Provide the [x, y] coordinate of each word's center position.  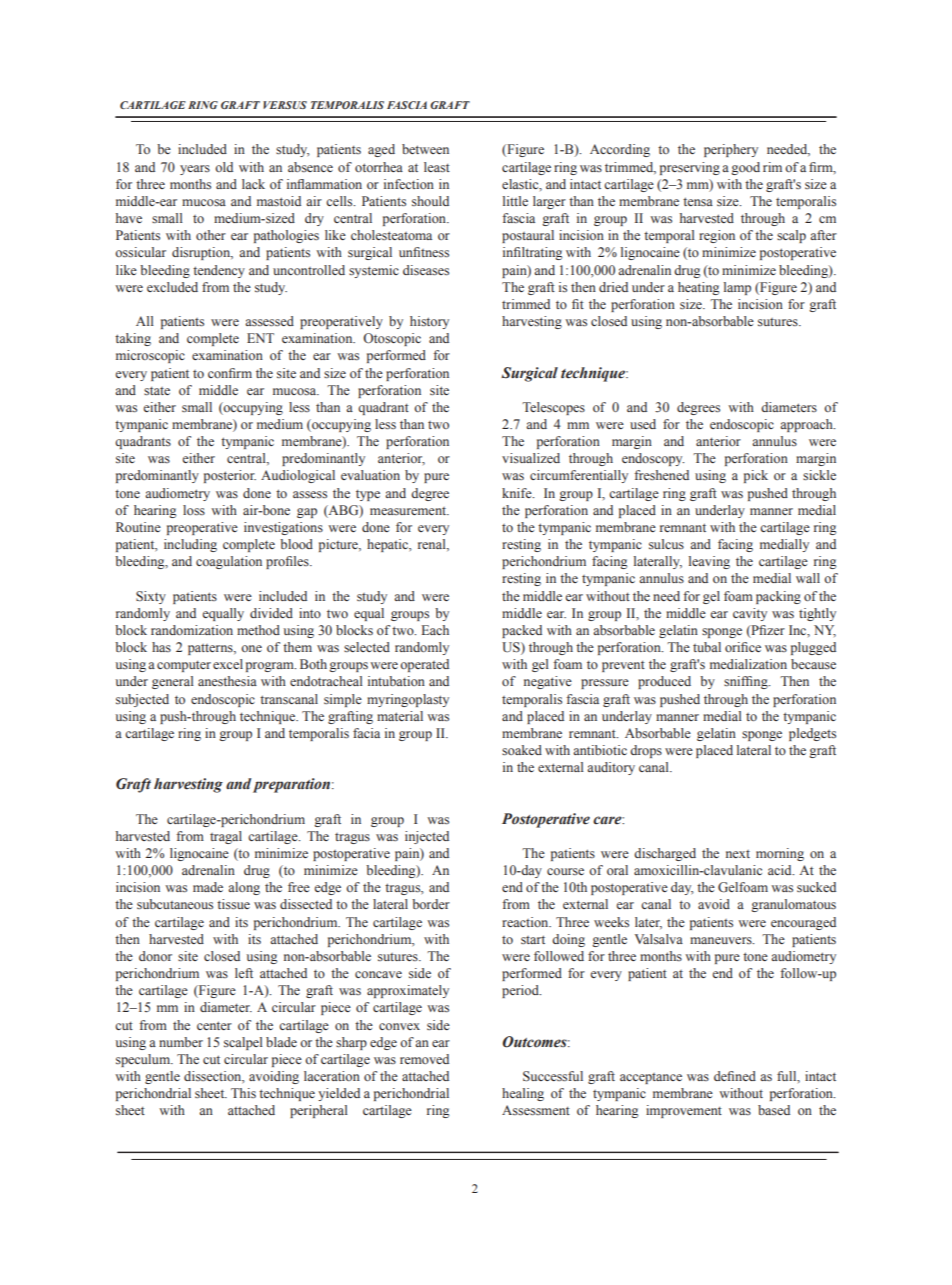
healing [523, 1094]
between [425, 149]
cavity [750, 614]
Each [435, 630]
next [738, 854]
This [243, 1093]
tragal [226, 837]
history [429, 322]
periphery [731, 150]
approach [807, 425]
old [224, 167]
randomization [192, 630]
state [157, 391]
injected [427, 837]
